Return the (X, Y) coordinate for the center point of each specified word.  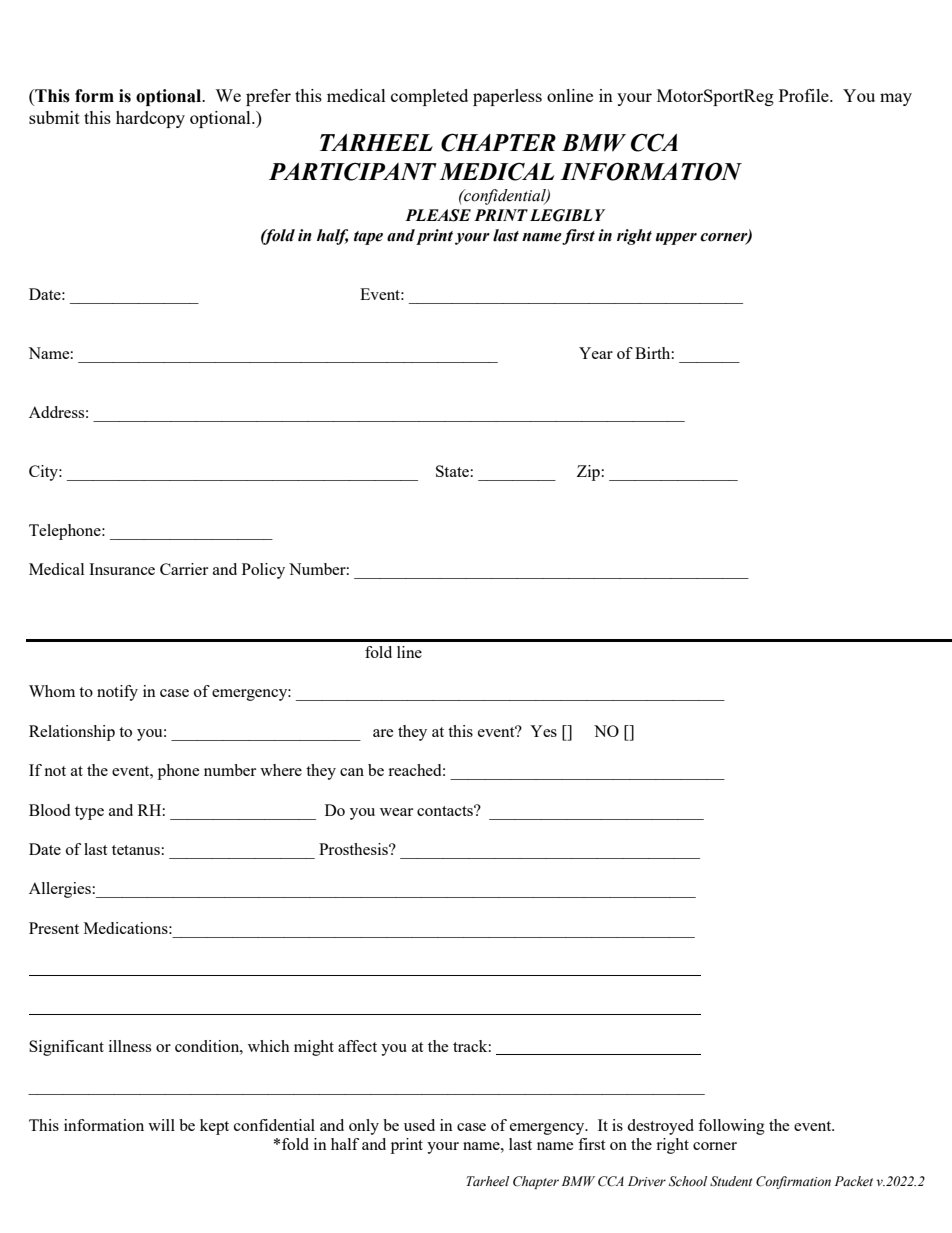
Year (596, 353)
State (452, 471)
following (731, 1127)
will (161, 1125)
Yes (543, 731)
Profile (805, 95)
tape (368, 238)
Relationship (72, 733)
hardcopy (150, 119)
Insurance (122, 569)
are (383, 733)
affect (357, 1046)
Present (54, 928)
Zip (588, 473)
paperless (507, 97)
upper (676, 239)
